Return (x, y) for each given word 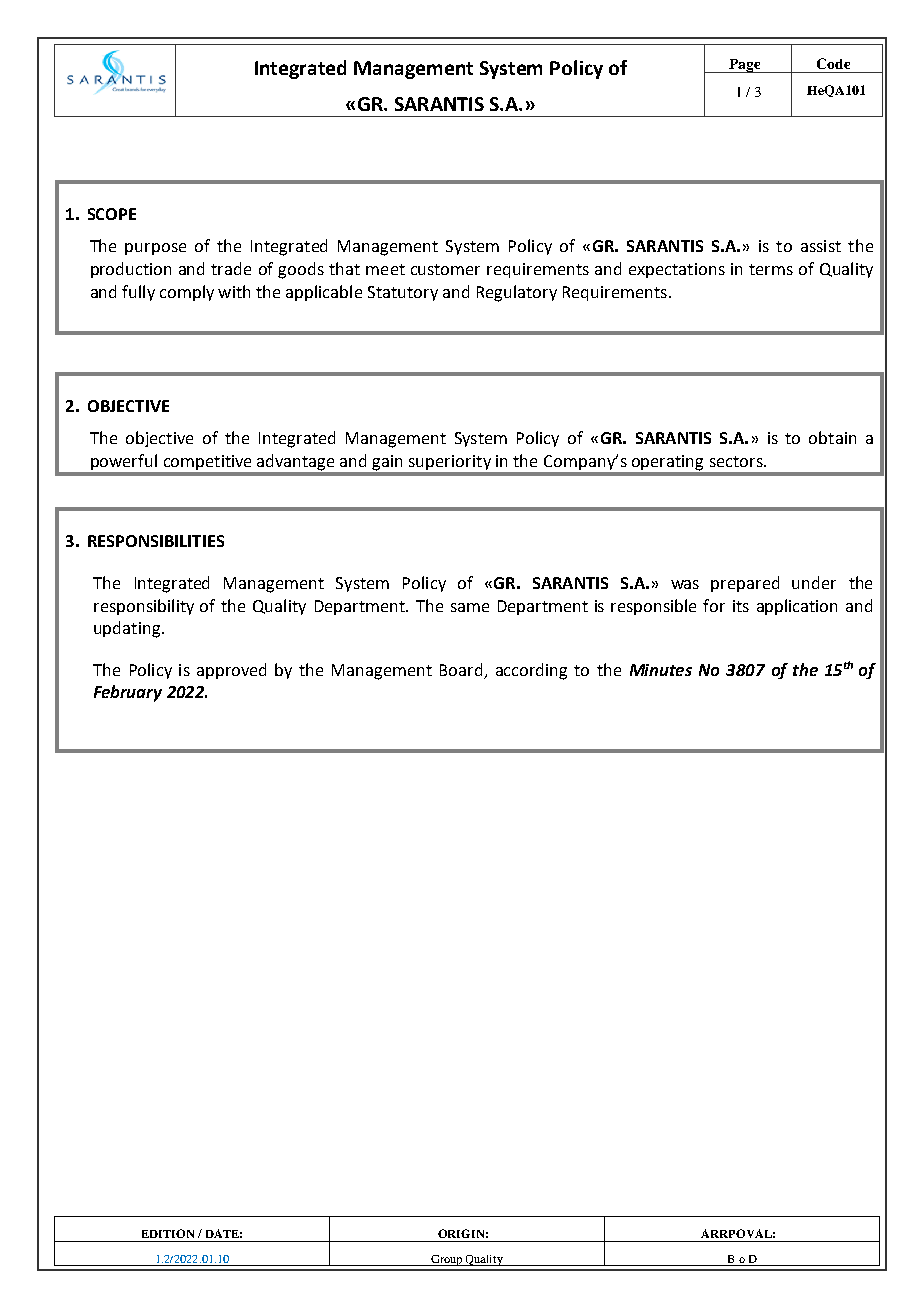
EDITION (168, 1233)
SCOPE (112, 214)
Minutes (661, 670)
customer (445, 269)
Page (745, 66)
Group (447, 1260)
